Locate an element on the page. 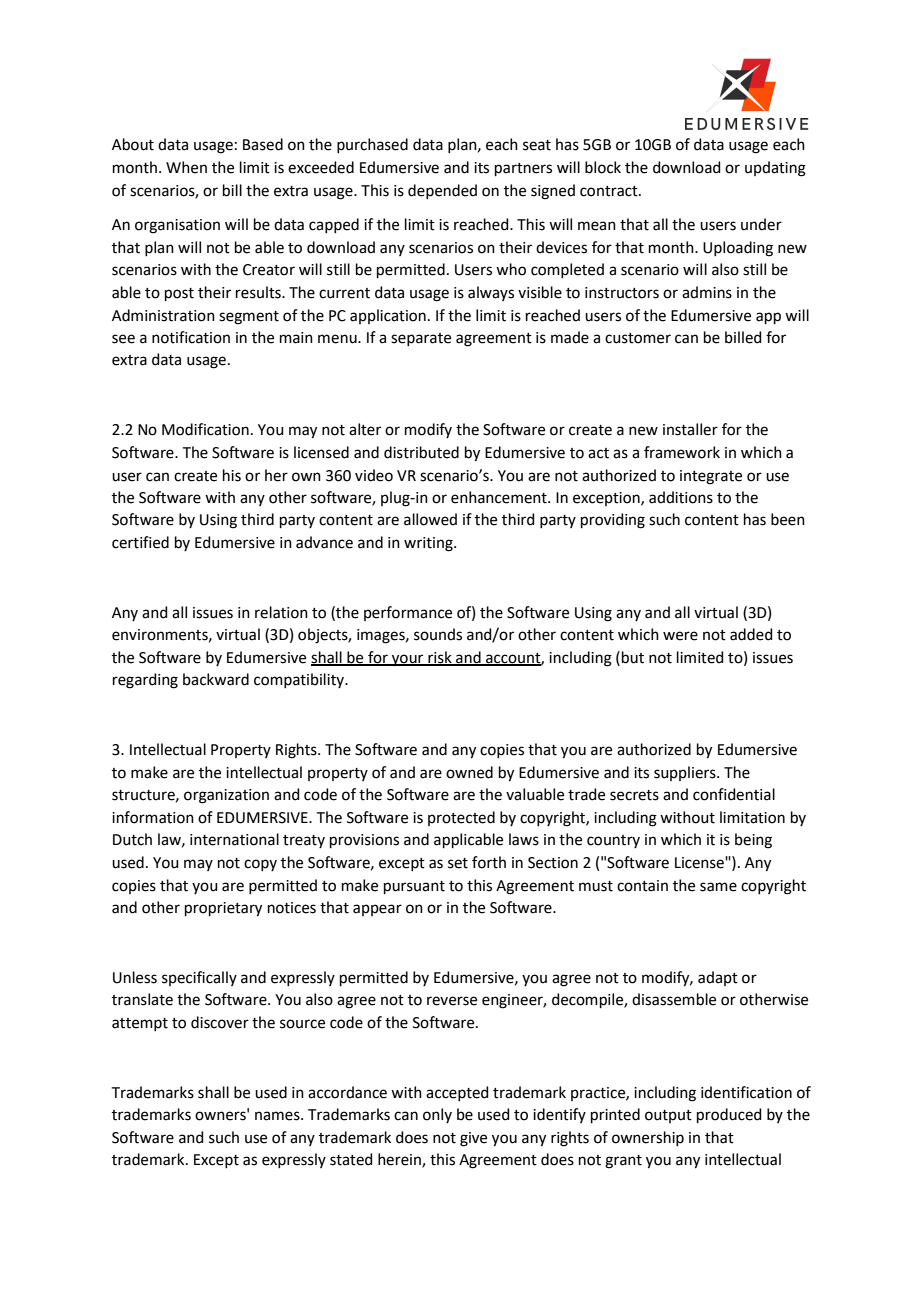  discover is located at coordinates (220, 1022).
